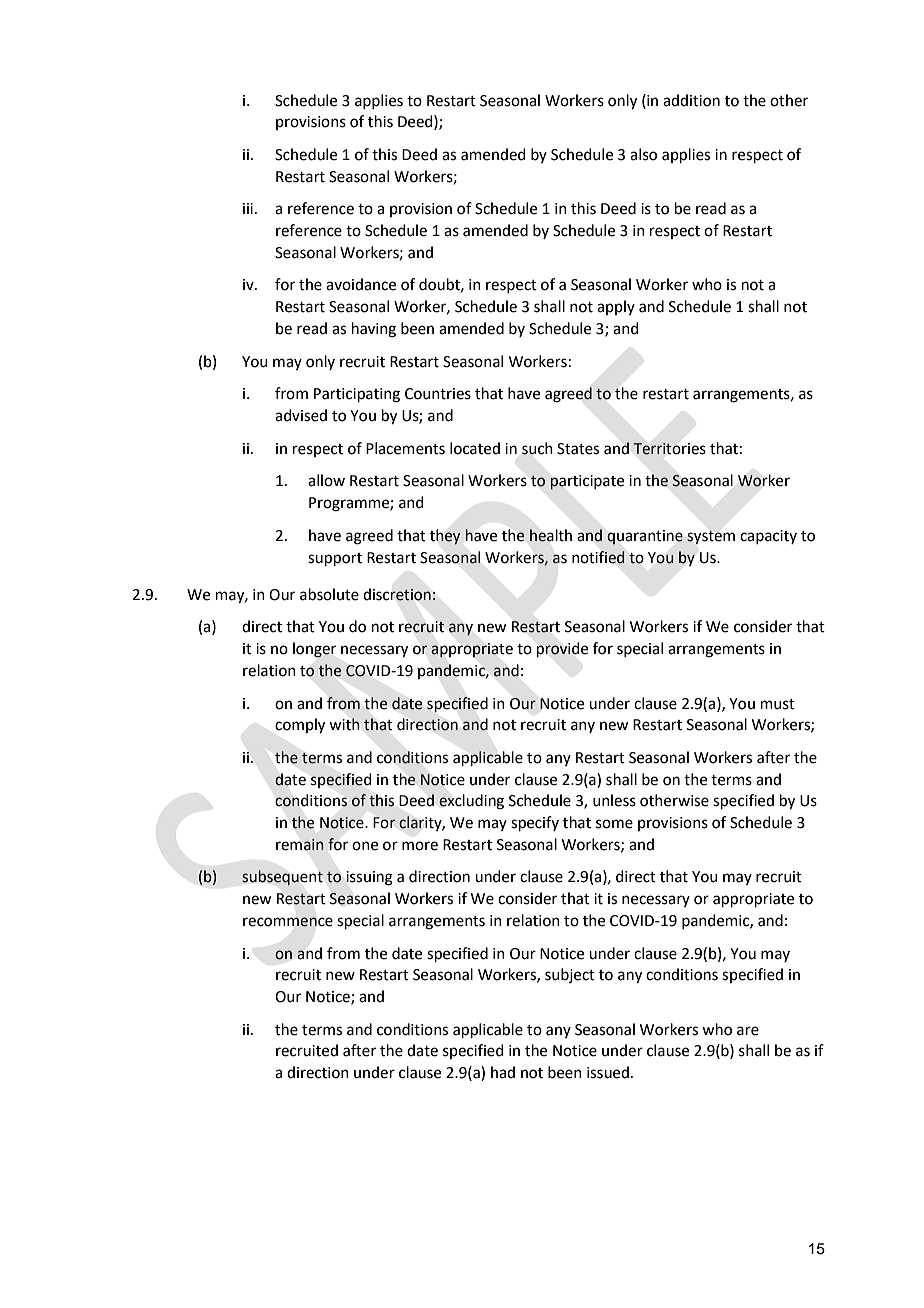 The image size is (924, 1308). What do you see at coordinates (711, 537) in the screenshot?
I see `system` at bounding box center [711, 537].
